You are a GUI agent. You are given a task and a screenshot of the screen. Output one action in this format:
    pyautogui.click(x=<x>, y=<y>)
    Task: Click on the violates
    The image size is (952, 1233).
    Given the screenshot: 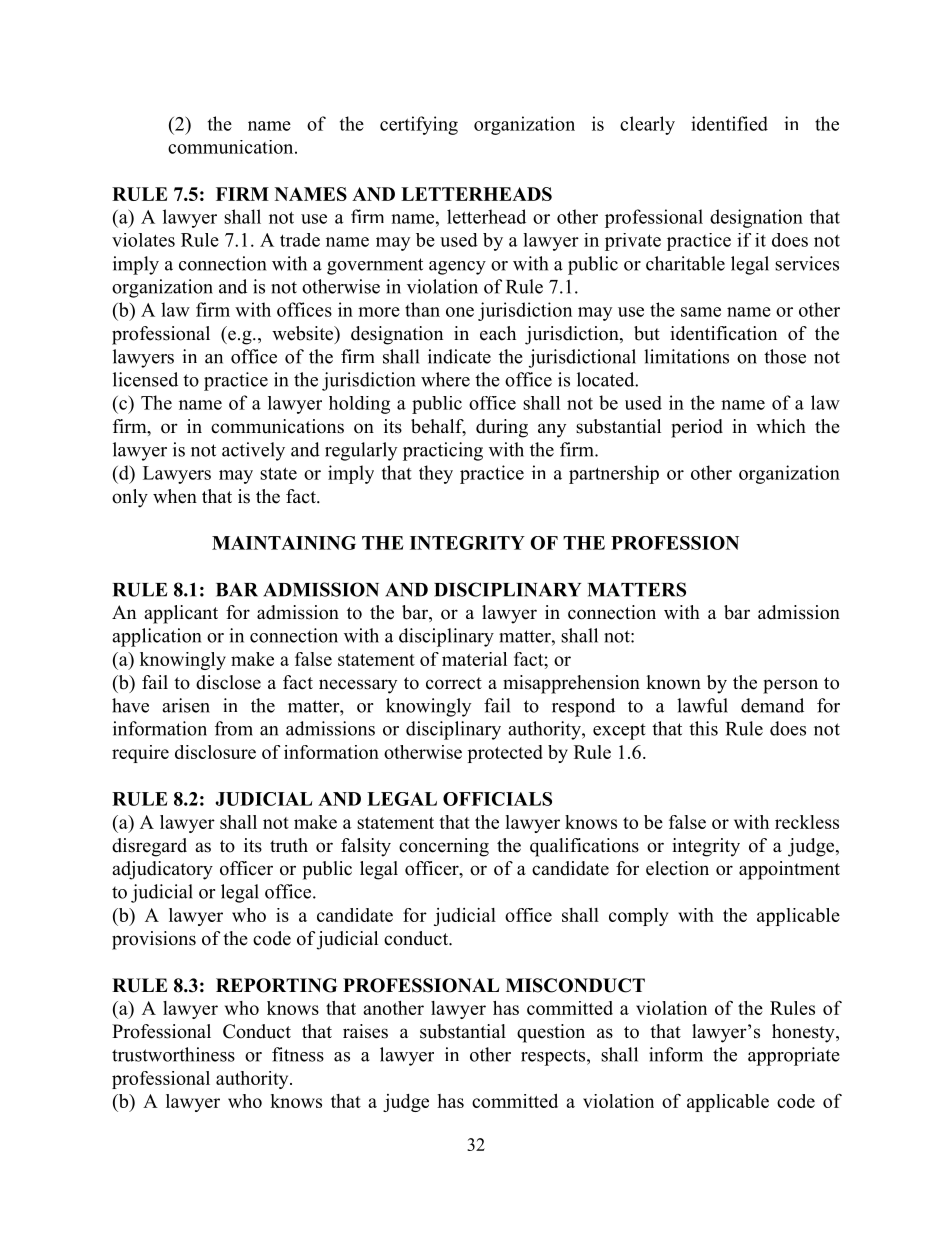 What is the action you would take?
    pyautogui.click(x=143, y=240)
